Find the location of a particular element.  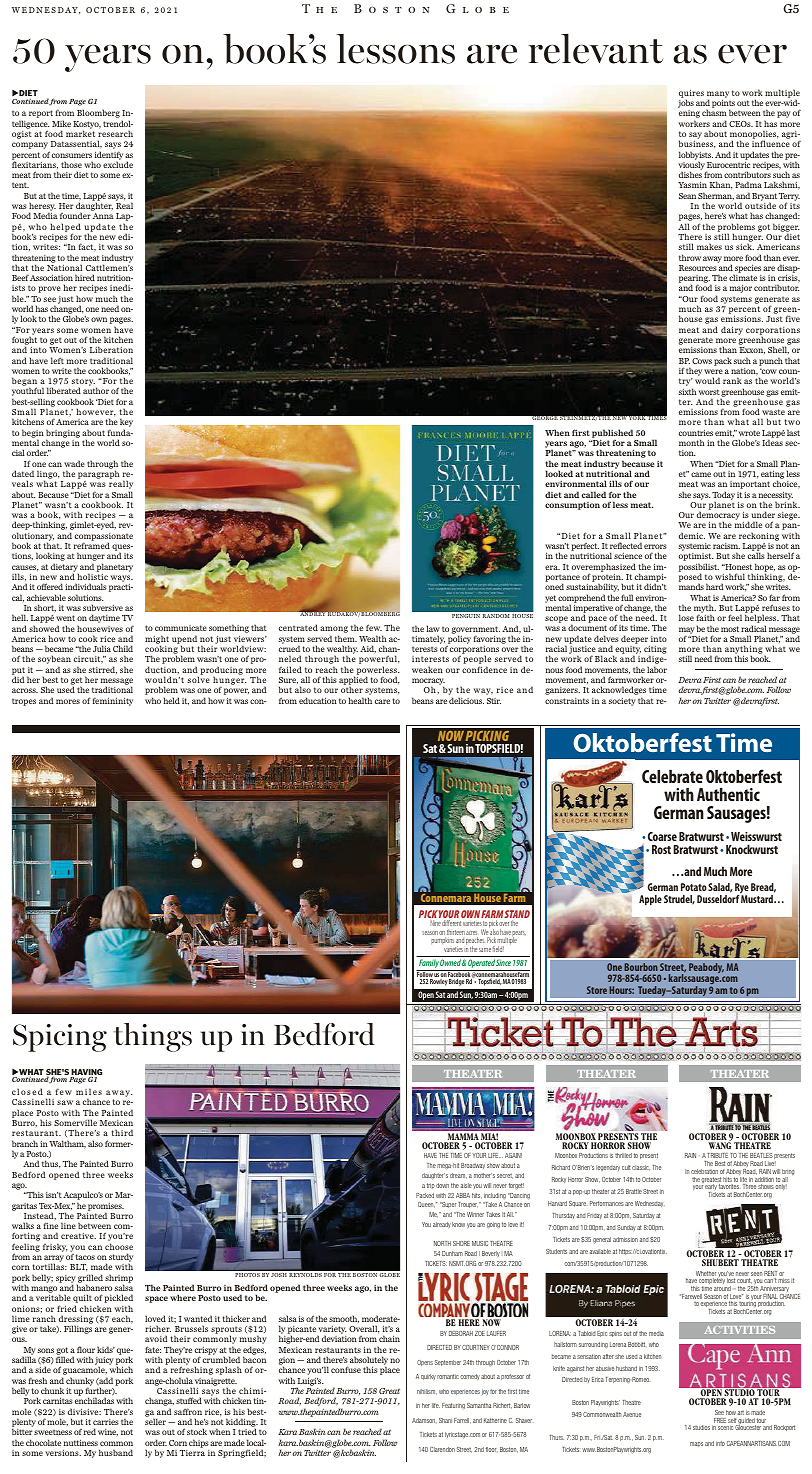

Adamson is located at coordinates (424, 1420).
